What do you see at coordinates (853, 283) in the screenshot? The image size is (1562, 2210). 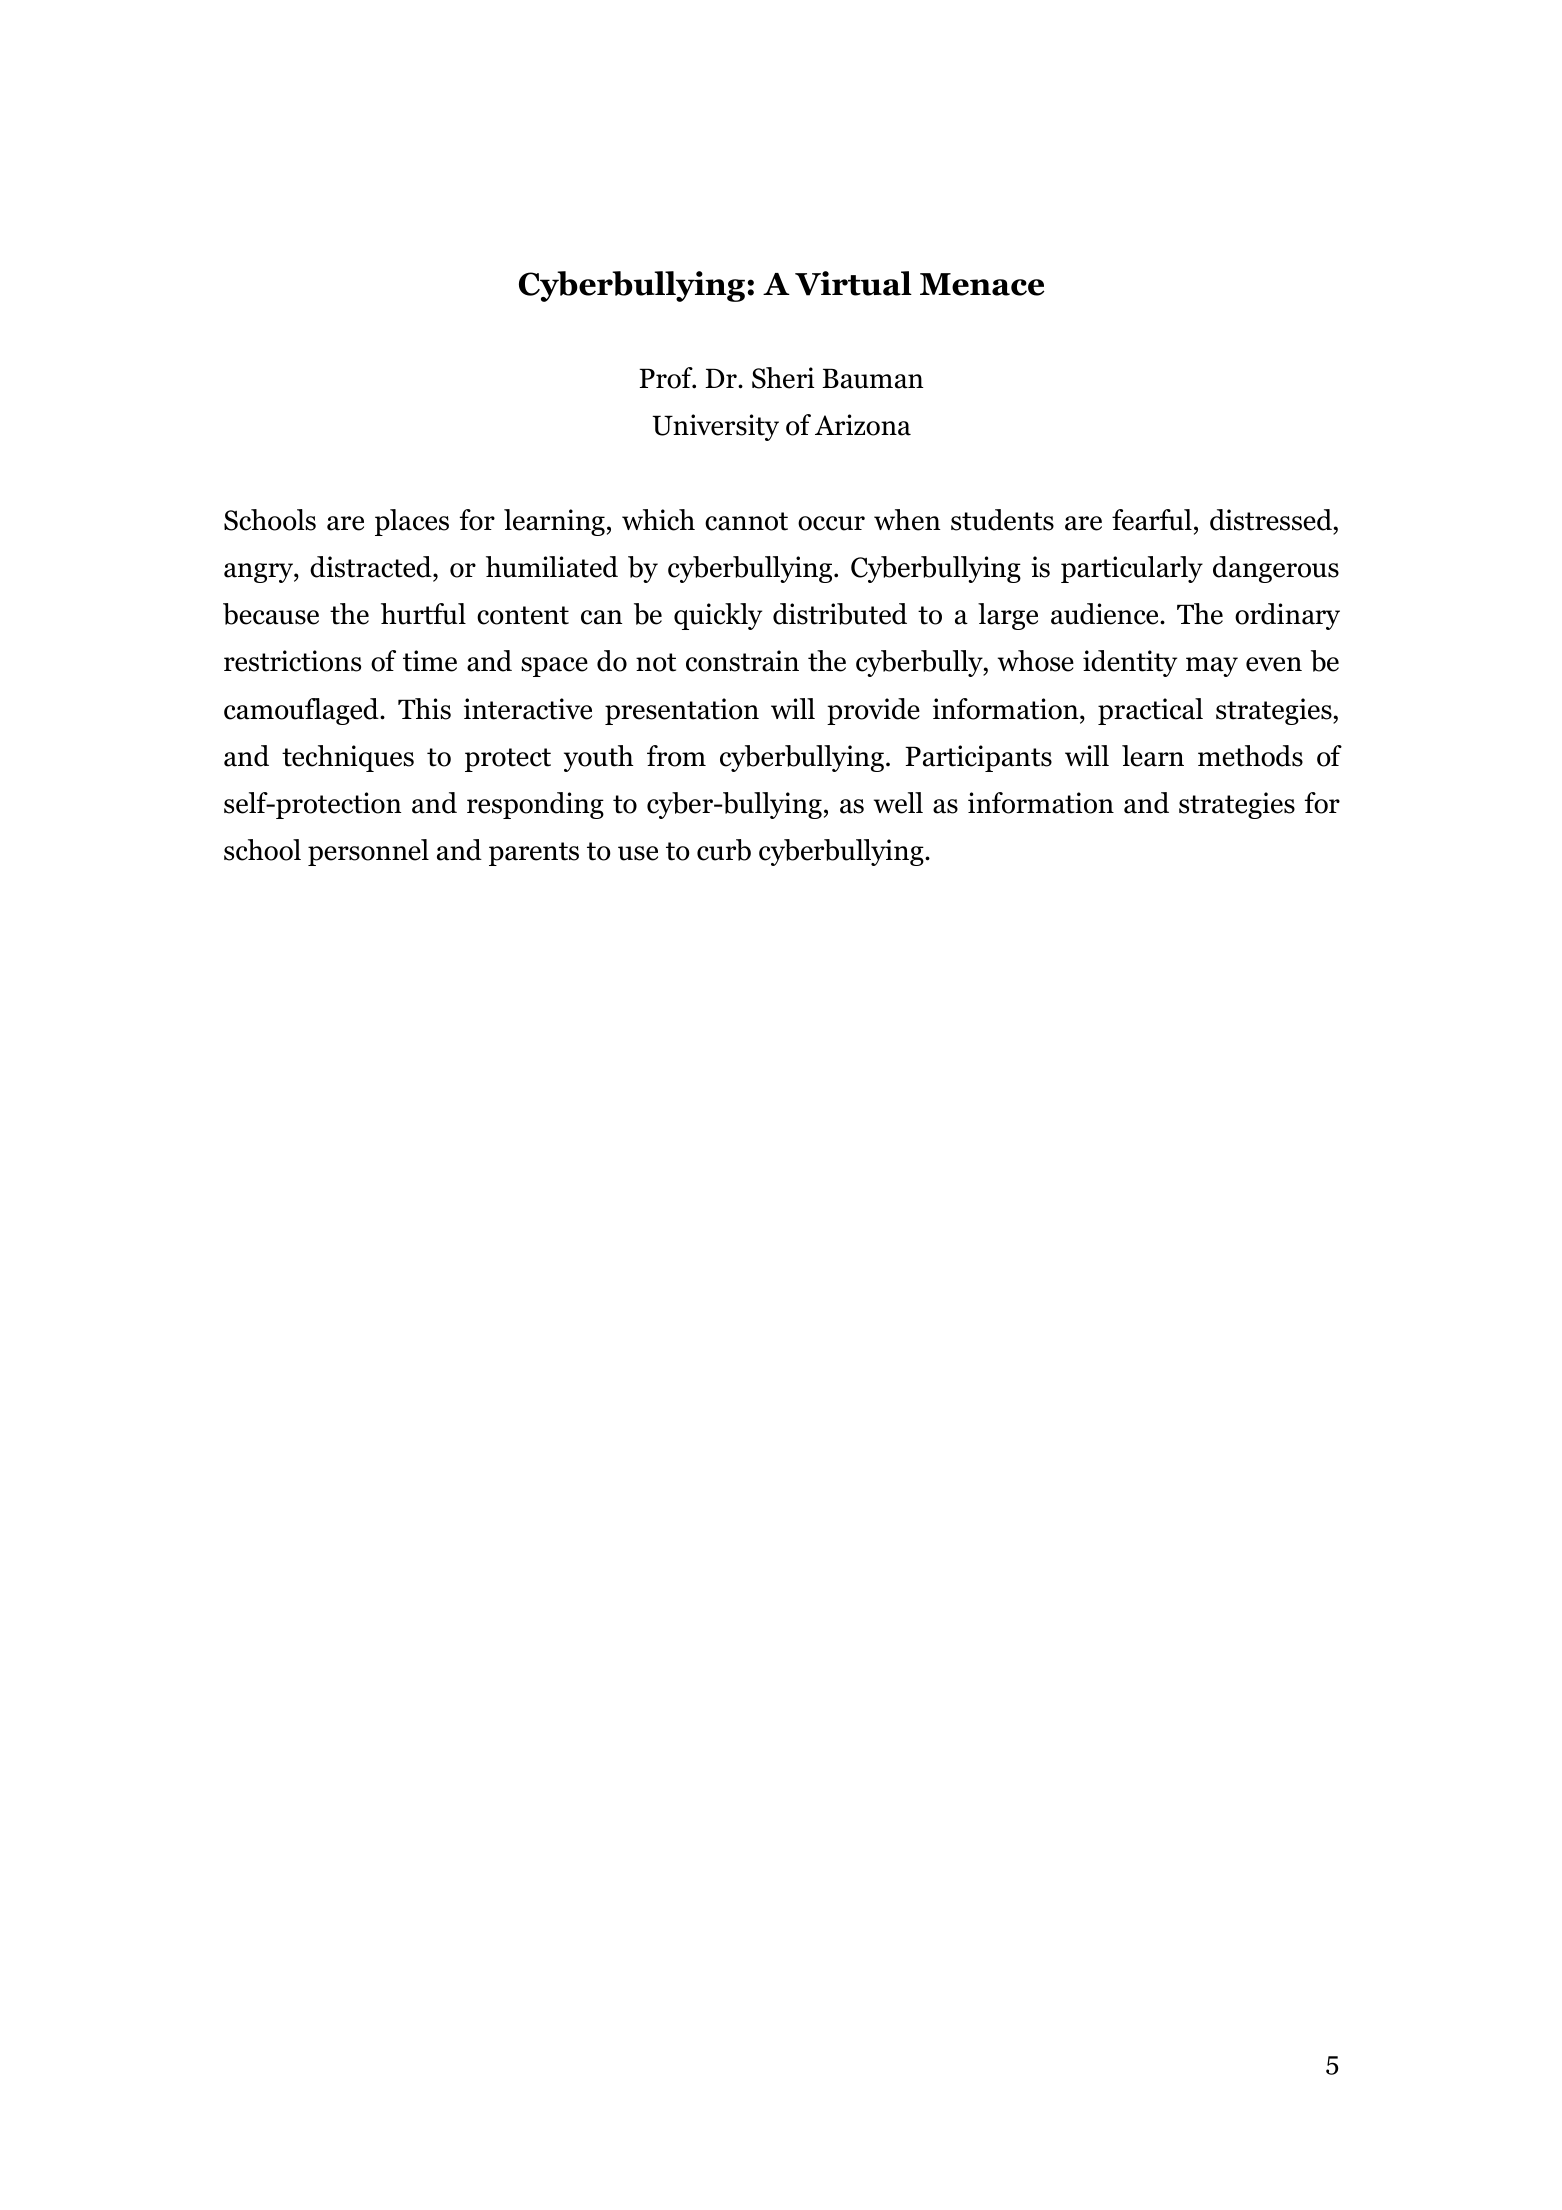 I see `Virtual` at bounding box center [853, 283].
